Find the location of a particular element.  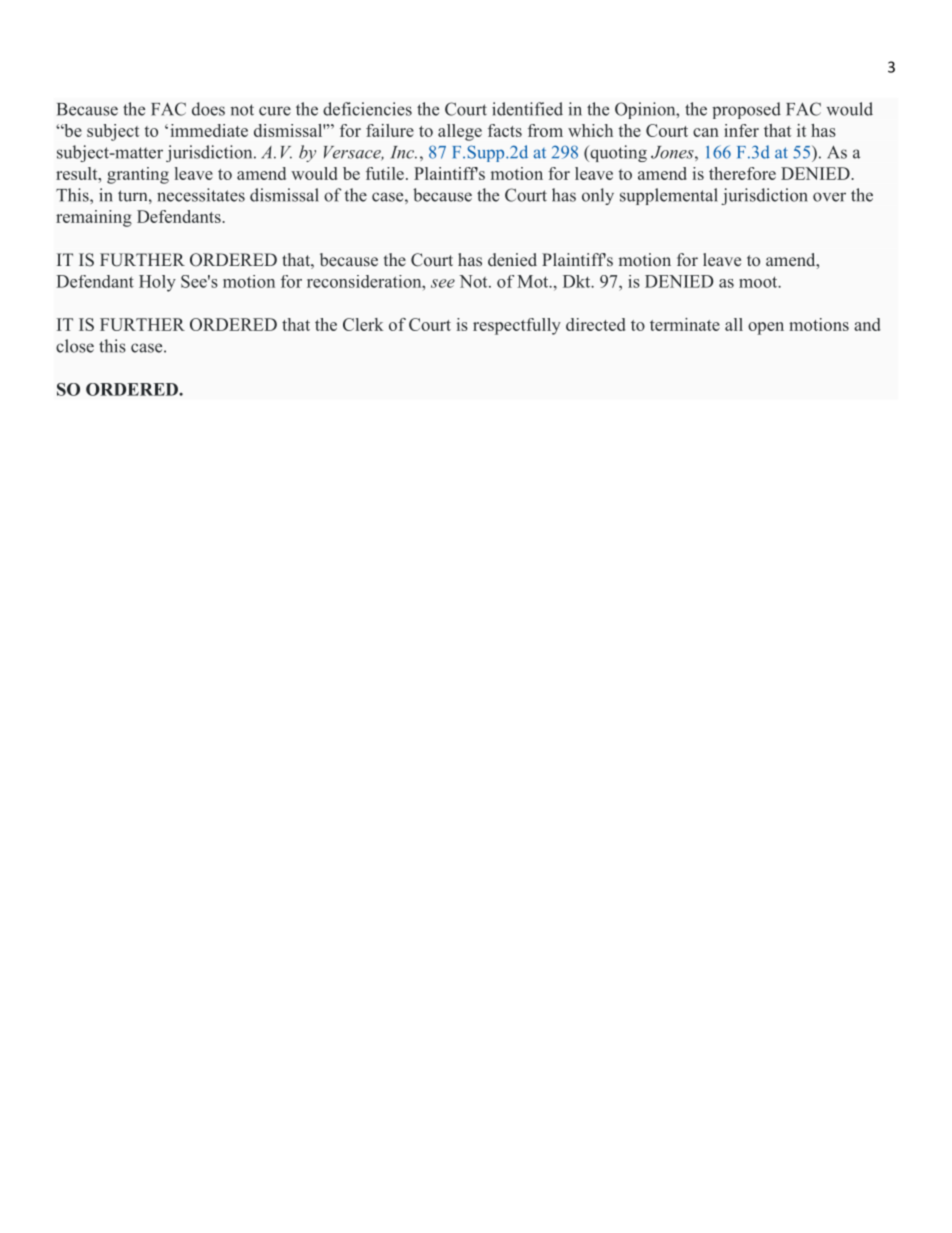

identified is located at coordinates (527, 109).
